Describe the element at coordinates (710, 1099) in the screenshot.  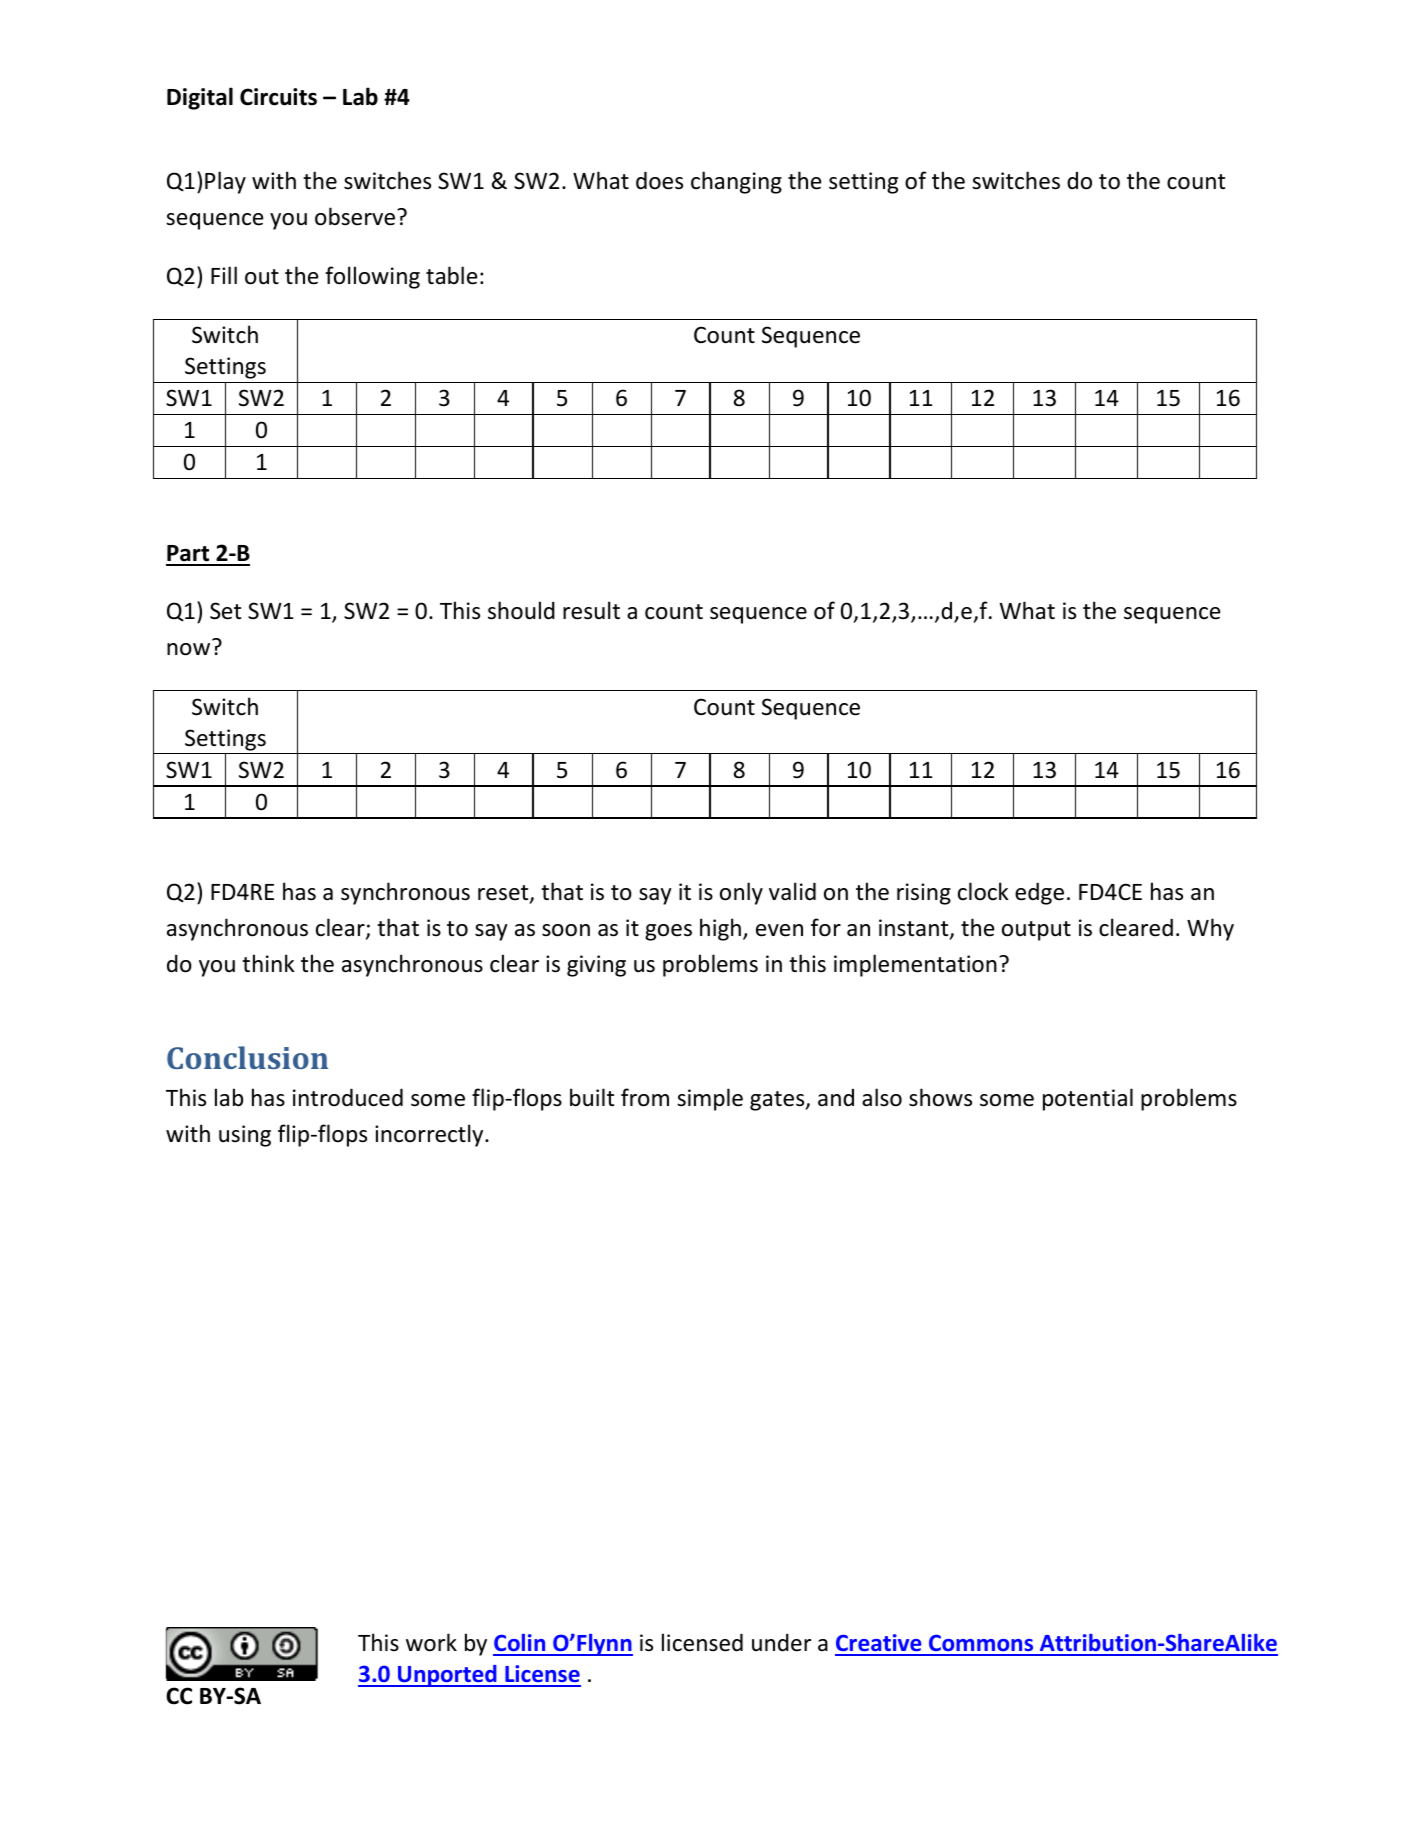
I see `simple` at that location.
